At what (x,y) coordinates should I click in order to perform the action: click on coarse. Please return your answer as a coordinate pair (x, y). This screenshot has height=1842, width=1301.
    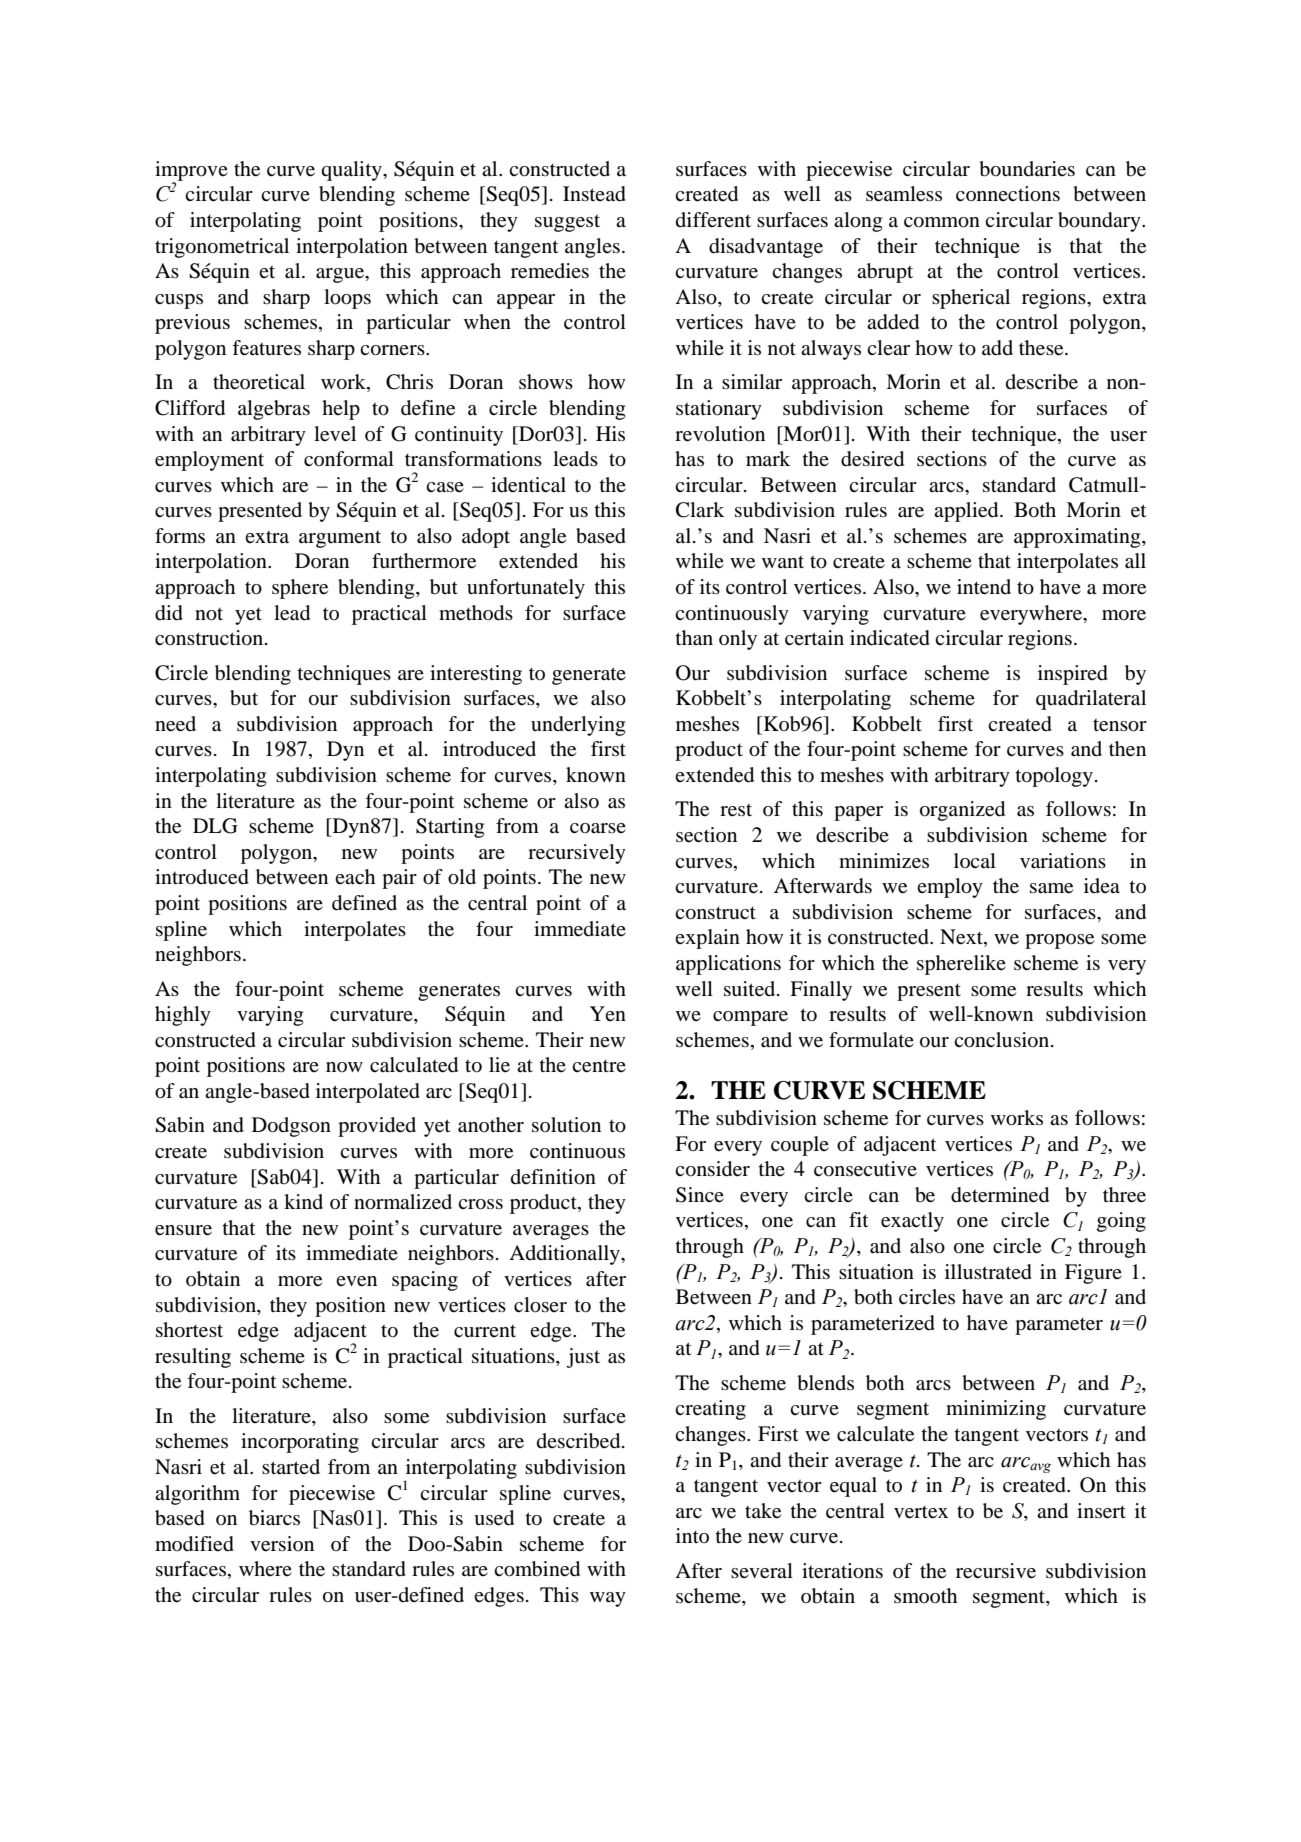
    Looking at the image, I should click on (598, 828).
